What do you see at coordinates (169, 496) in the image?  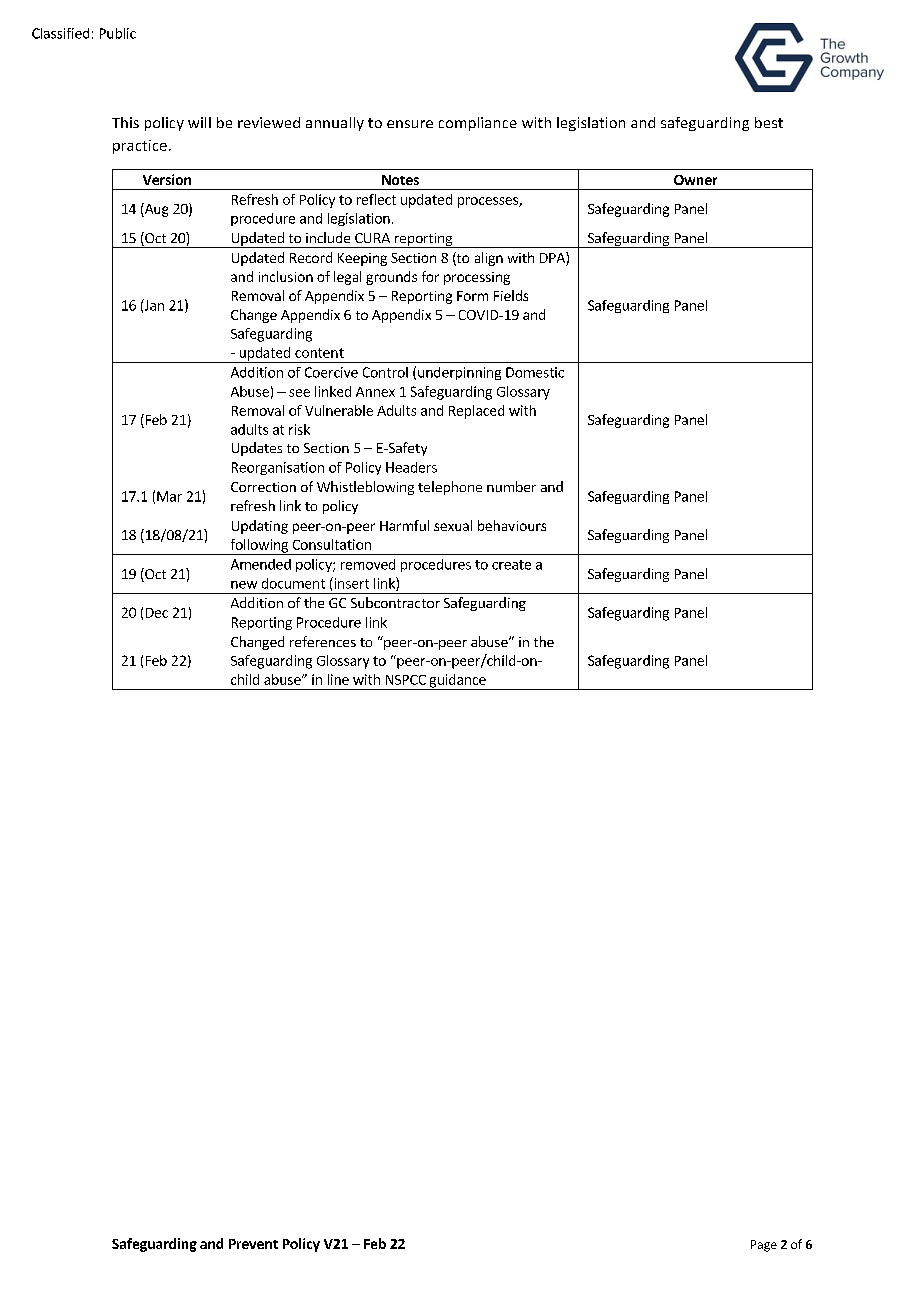 I see `Mar` at bounding box center [169, 496].
